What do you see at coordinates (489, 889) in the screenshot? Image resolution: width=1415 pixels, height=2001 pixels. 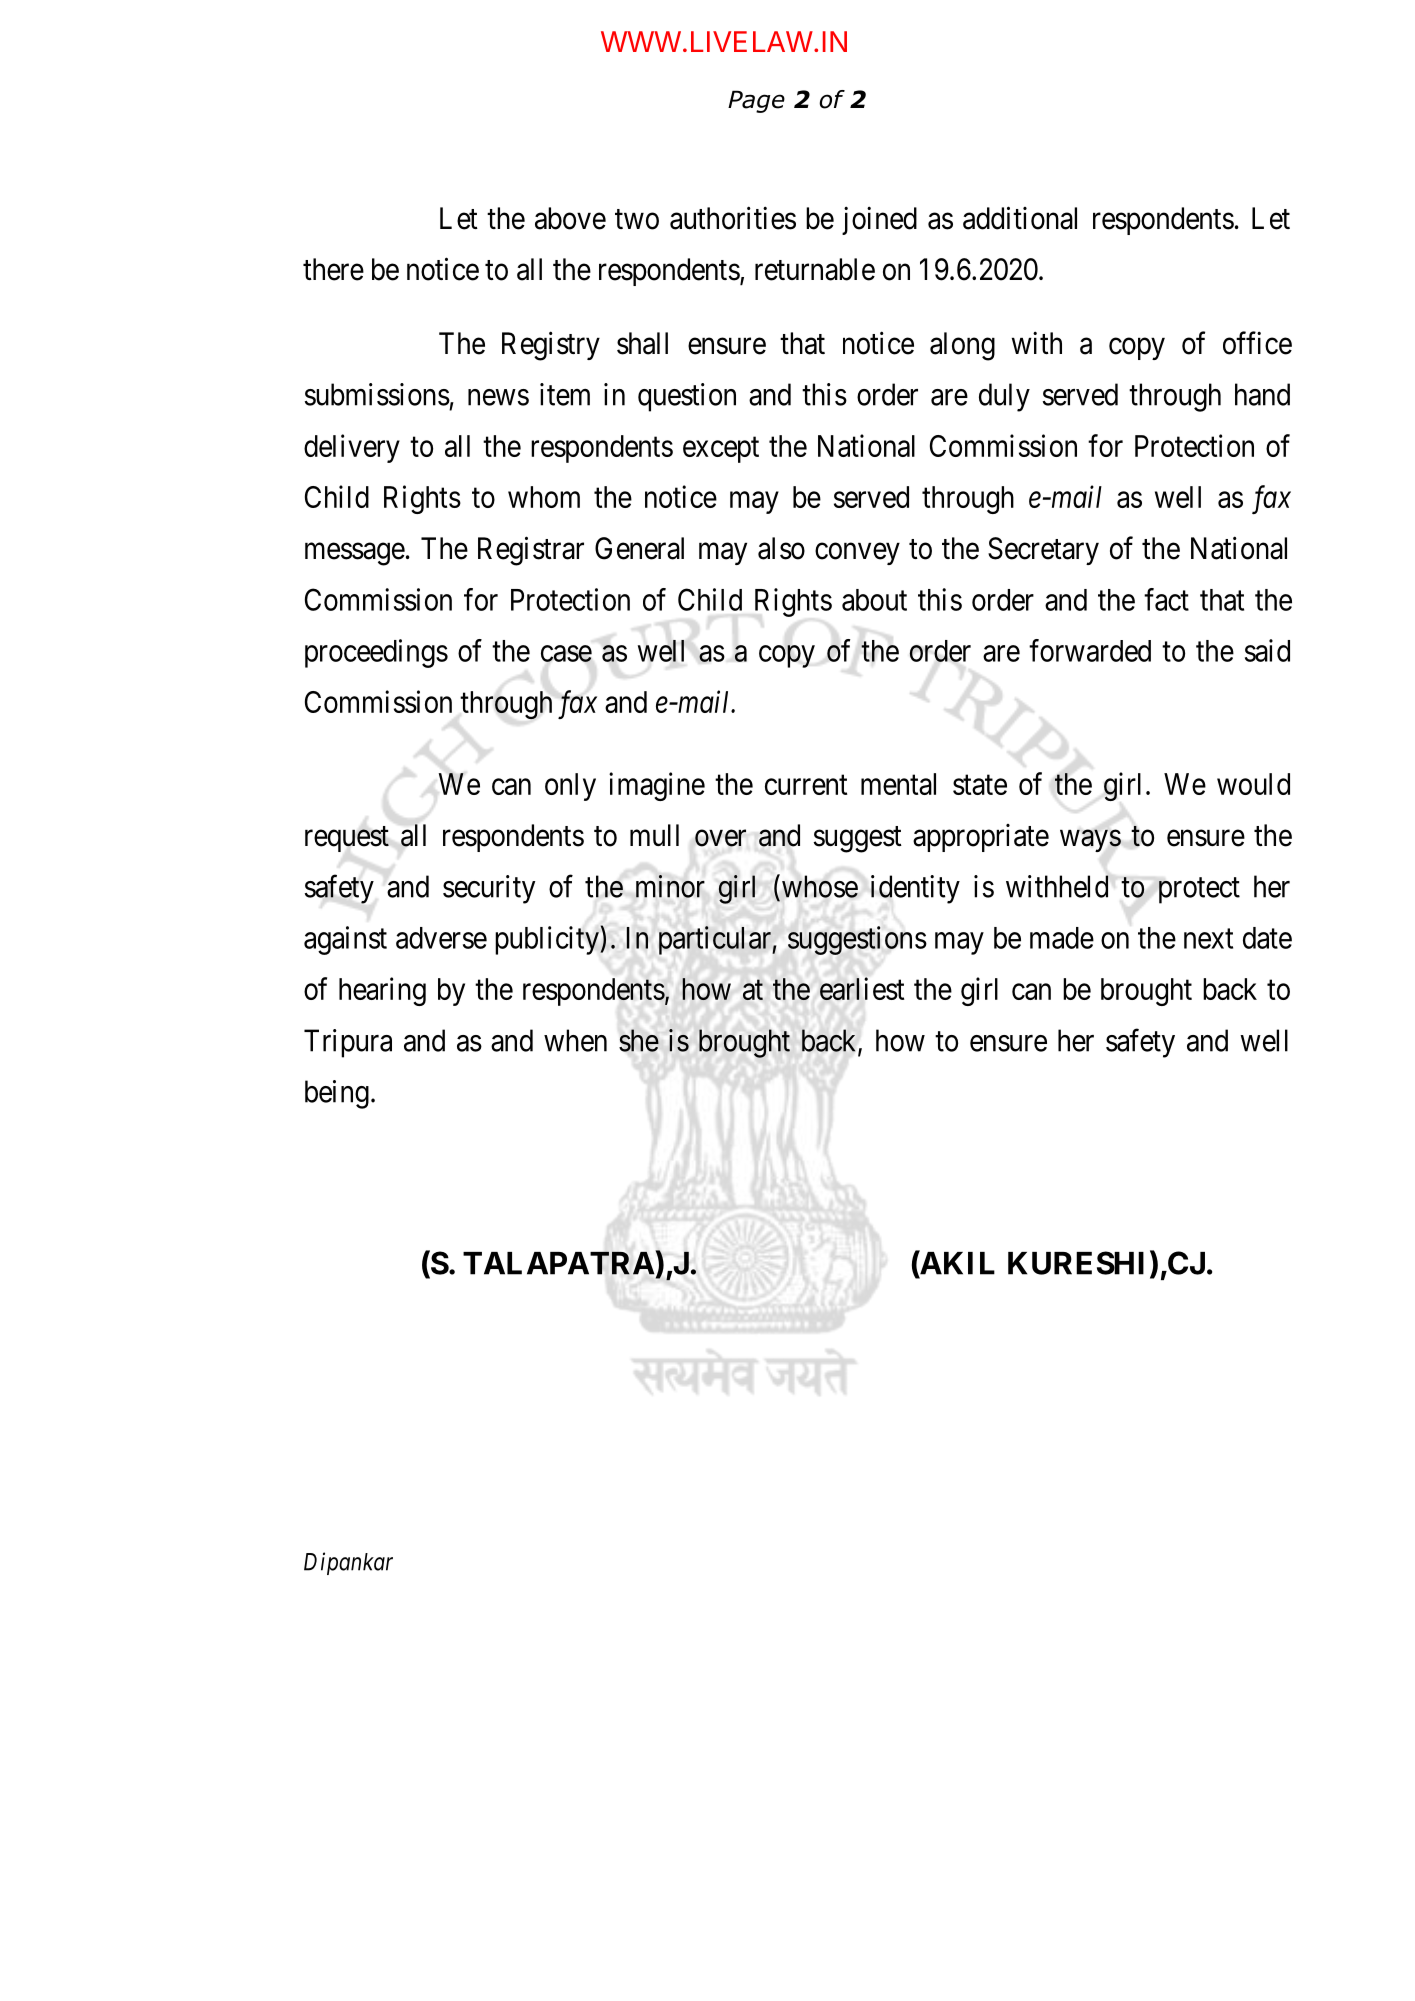 I see `security` at bounding box center [489, 889].
